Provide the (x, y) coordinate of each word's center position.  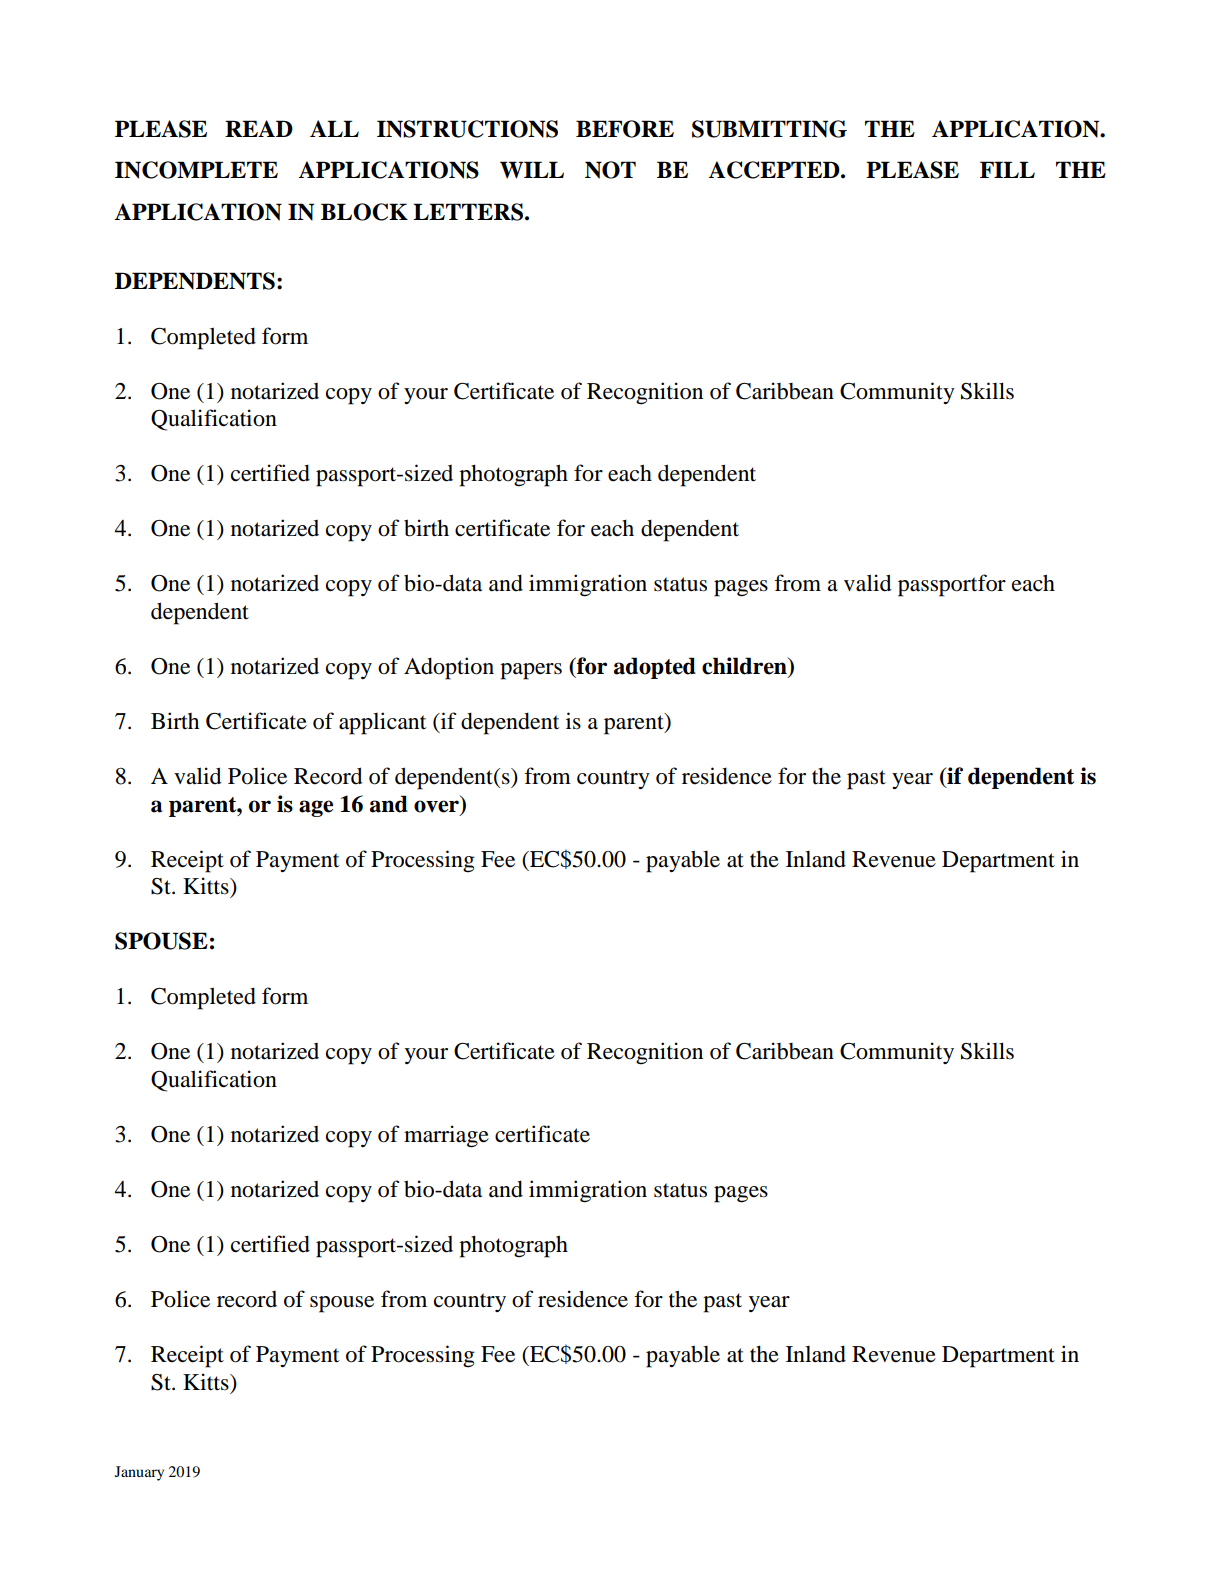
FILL (1007, 169)
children (745, 667)
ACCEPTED (775, 170)
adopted (655, 668)
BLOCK (364, 212)
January (139, 1473)
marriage (446, 1136)
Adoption (449, 668)
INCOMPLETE (196, 170)
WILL (532, 170)
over (438, 807)
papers (531, 671)
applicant (382, 723)
